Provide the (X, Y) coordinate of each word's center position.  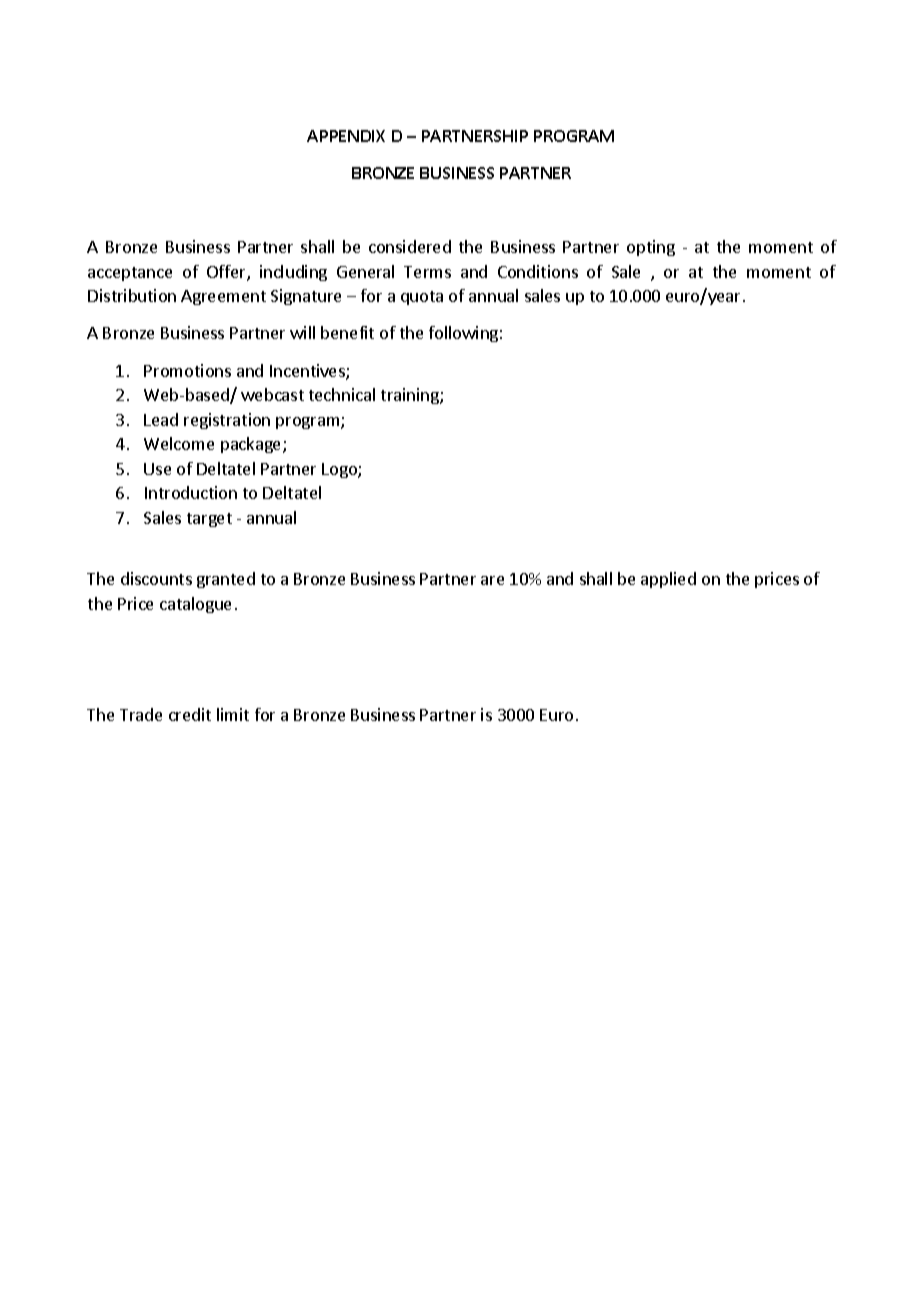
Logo (340, 470)
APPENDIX (346, 136)
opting (651, 248)
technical (342, 394)
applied (668, 580)
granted (226, 580)
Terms (427, 272)
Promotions (187, 370)
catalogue (195, 605)
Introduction (191, 492)
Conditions (538, 271)
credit (190, 714)
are (492, 580)
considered (410, 246)
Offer (227, 273)
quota (422, 298)
